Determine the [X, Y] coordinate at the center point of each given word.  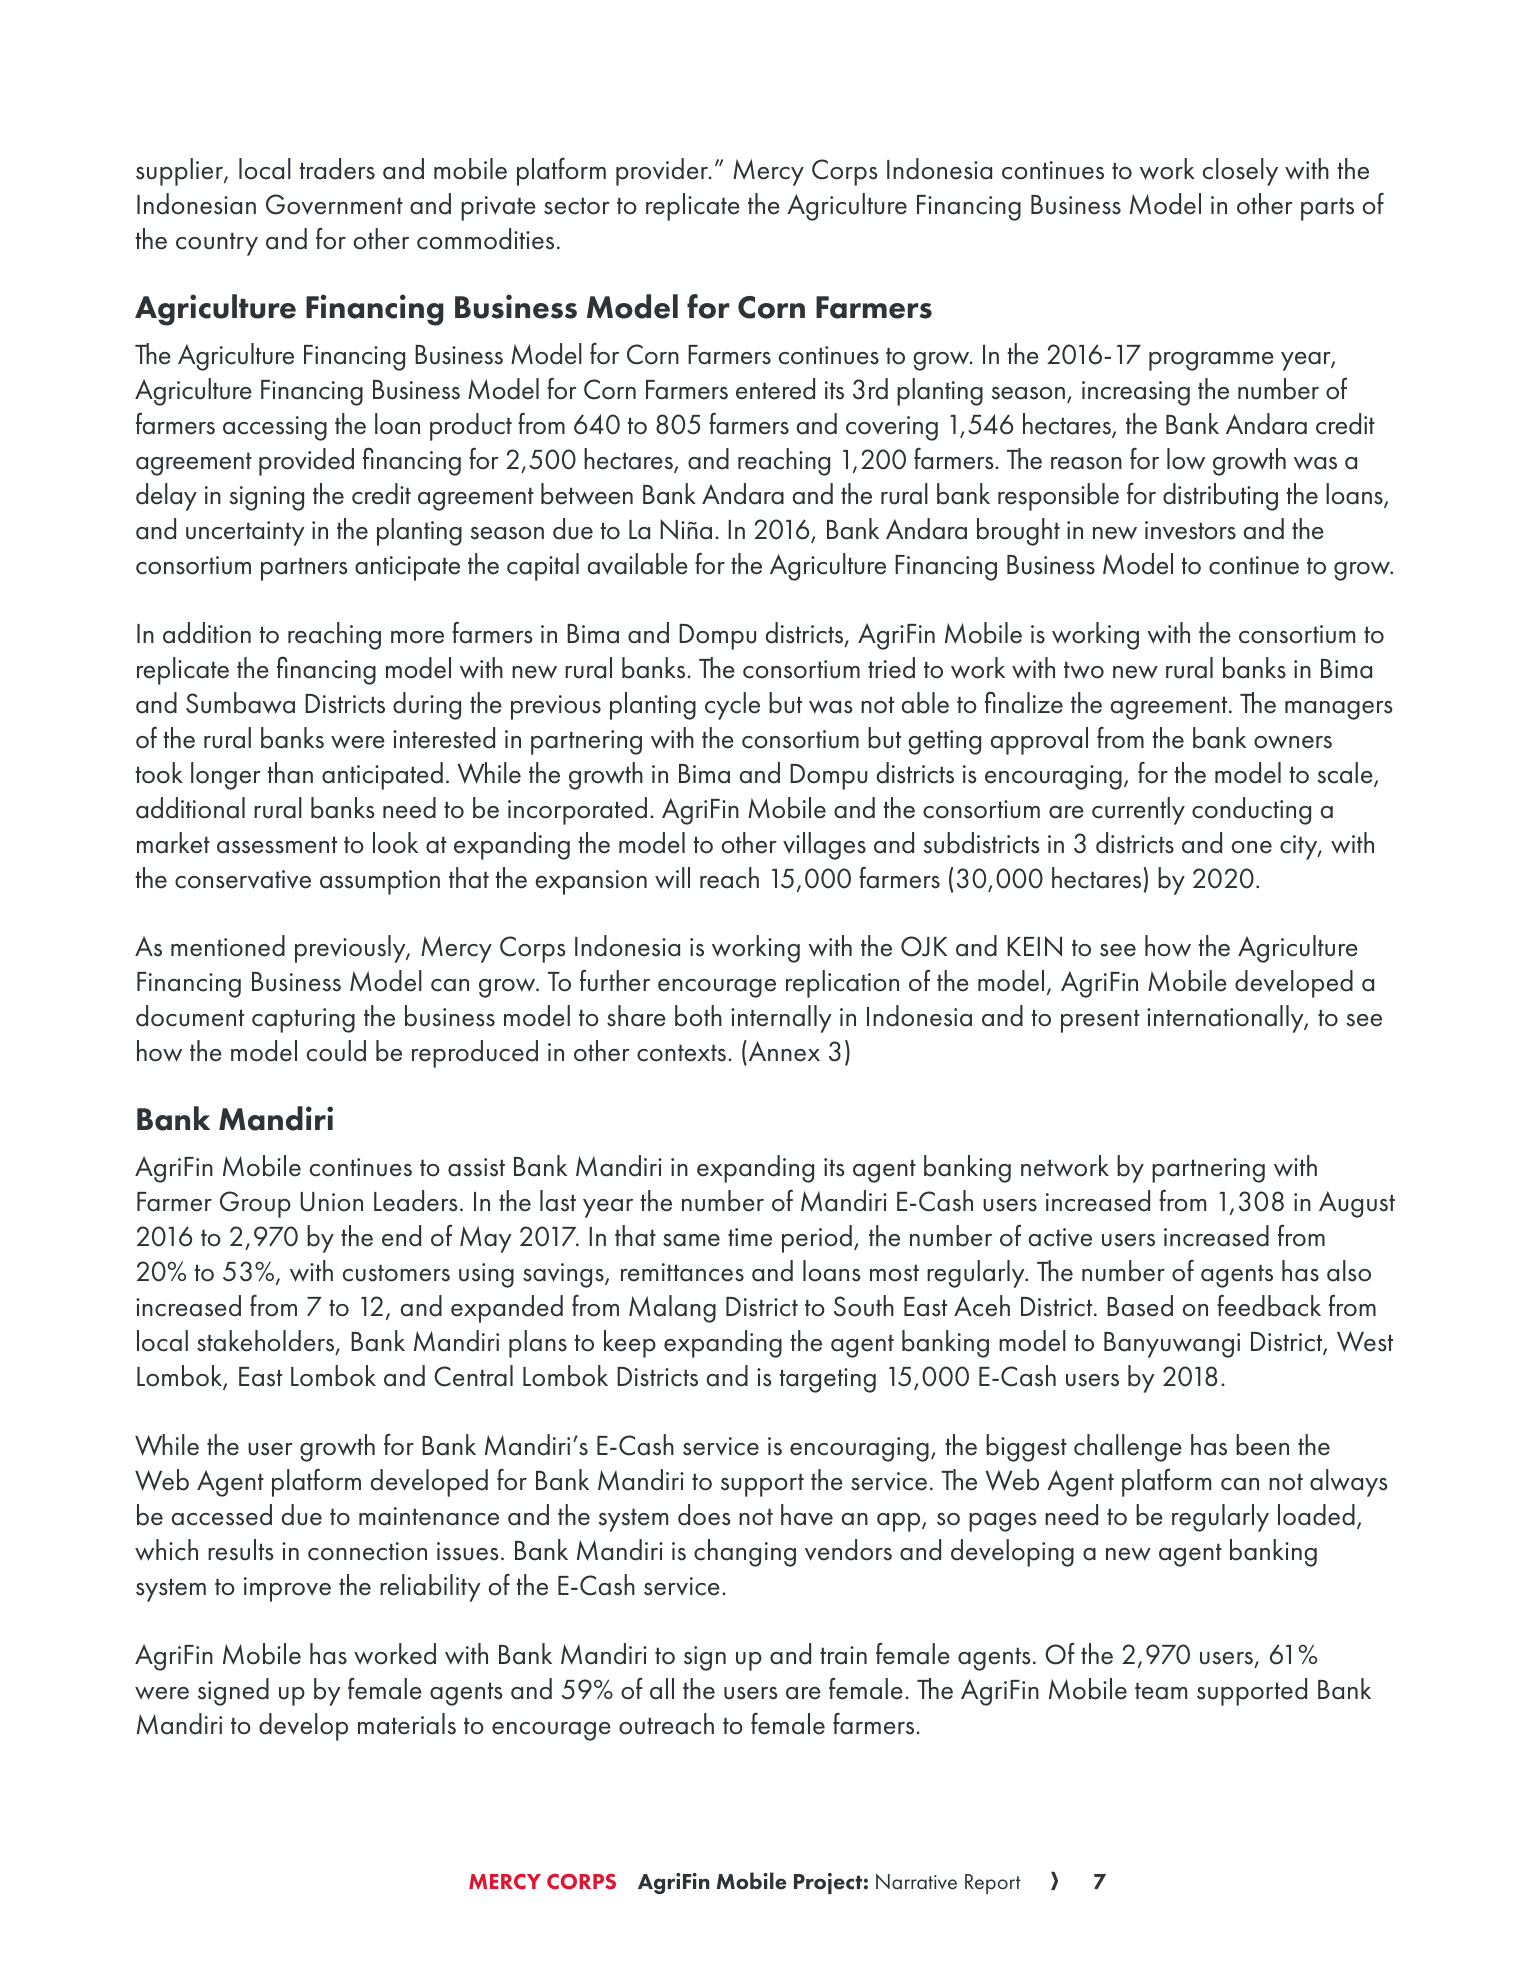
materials [407, 1724]
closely [1240, 172]
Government [334, 204]
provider [663, 172]
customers [396, 1273]
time [750, 1237]
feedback [1269, 1306]
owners [1293, 742]
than [290, 773]
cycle [732, 706]
